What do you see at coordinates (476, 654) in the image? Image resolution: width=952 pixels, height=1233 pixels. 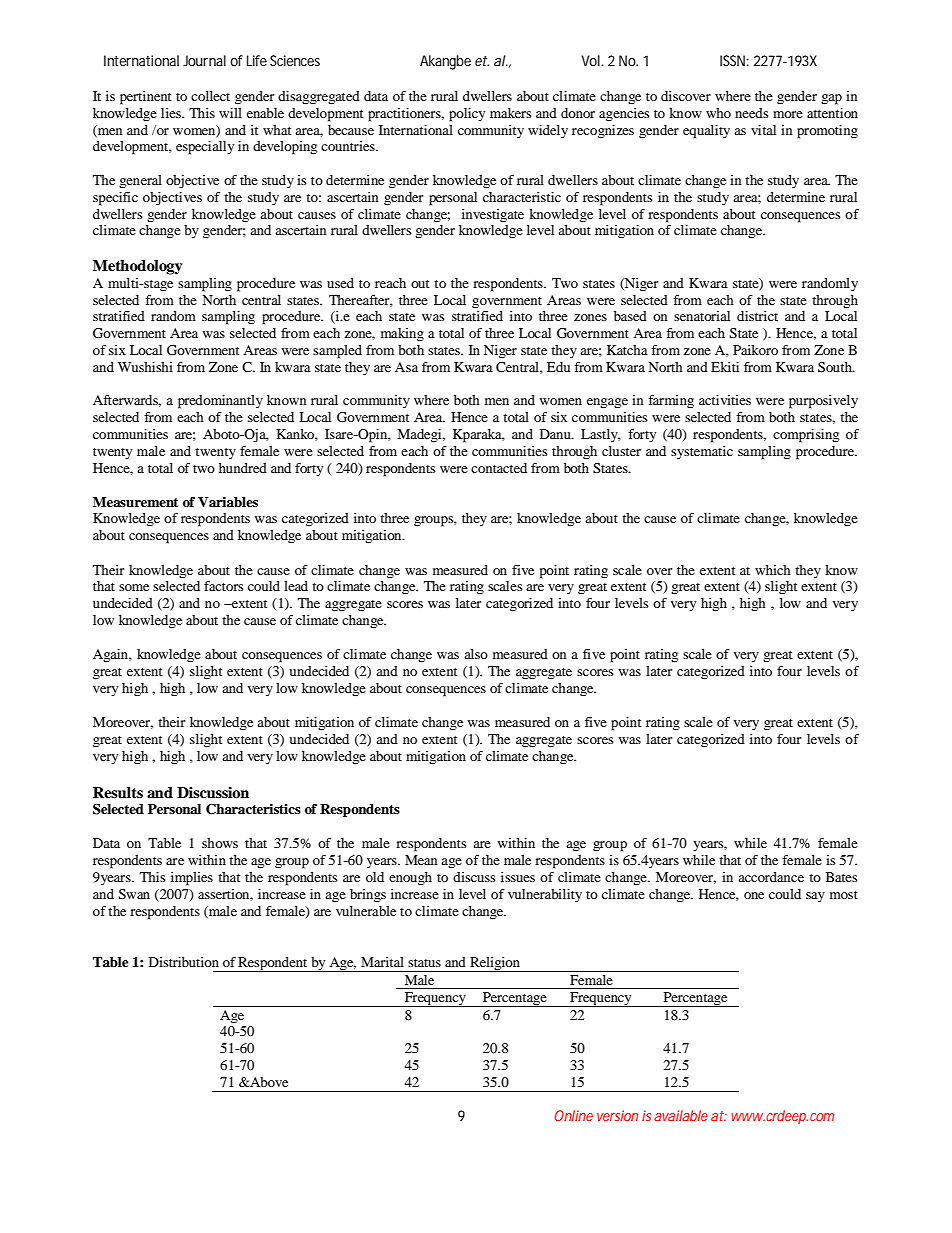 I see `also` at bounding box center [476, 654].
